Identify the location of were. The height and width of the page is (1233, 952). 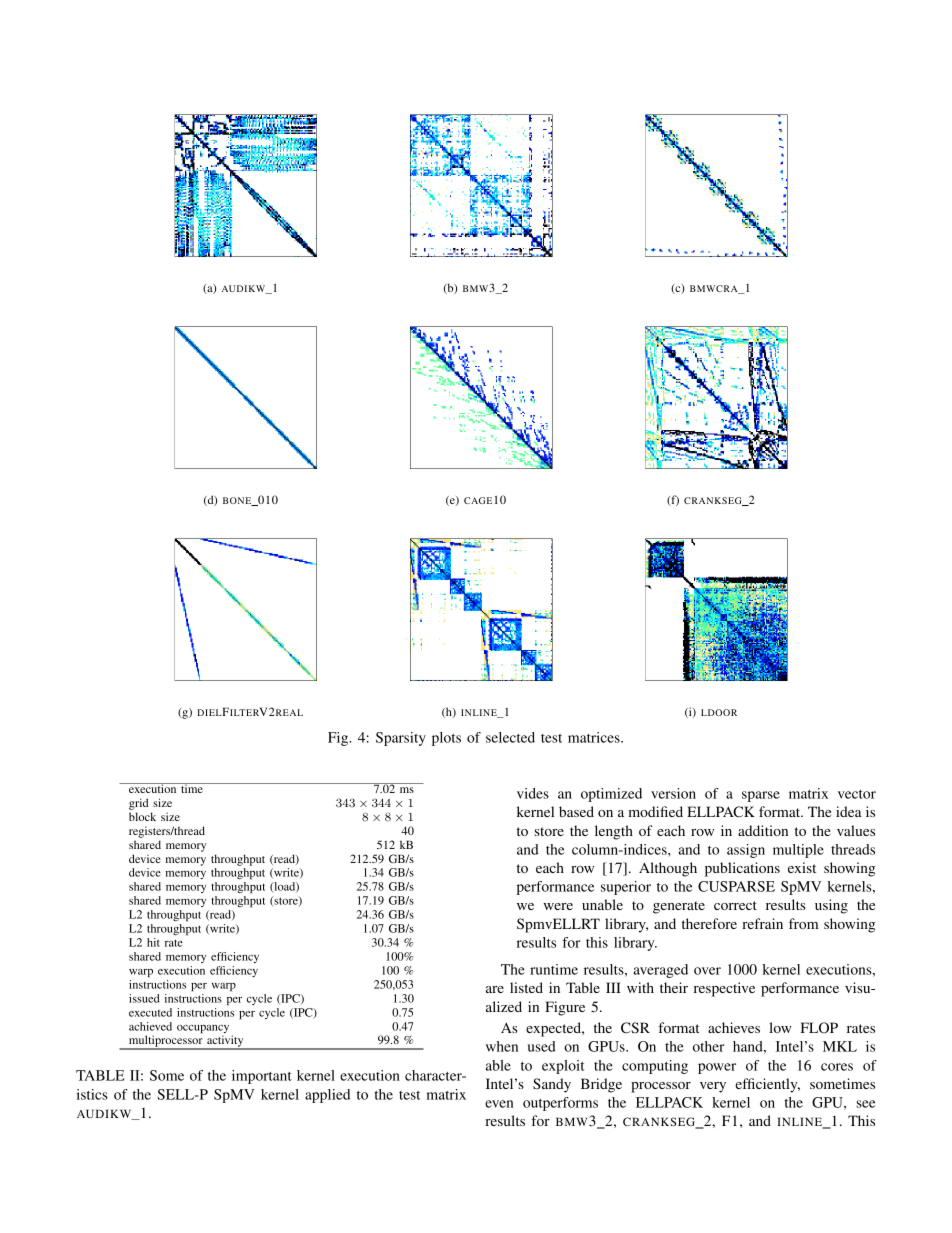
(558, 906).
